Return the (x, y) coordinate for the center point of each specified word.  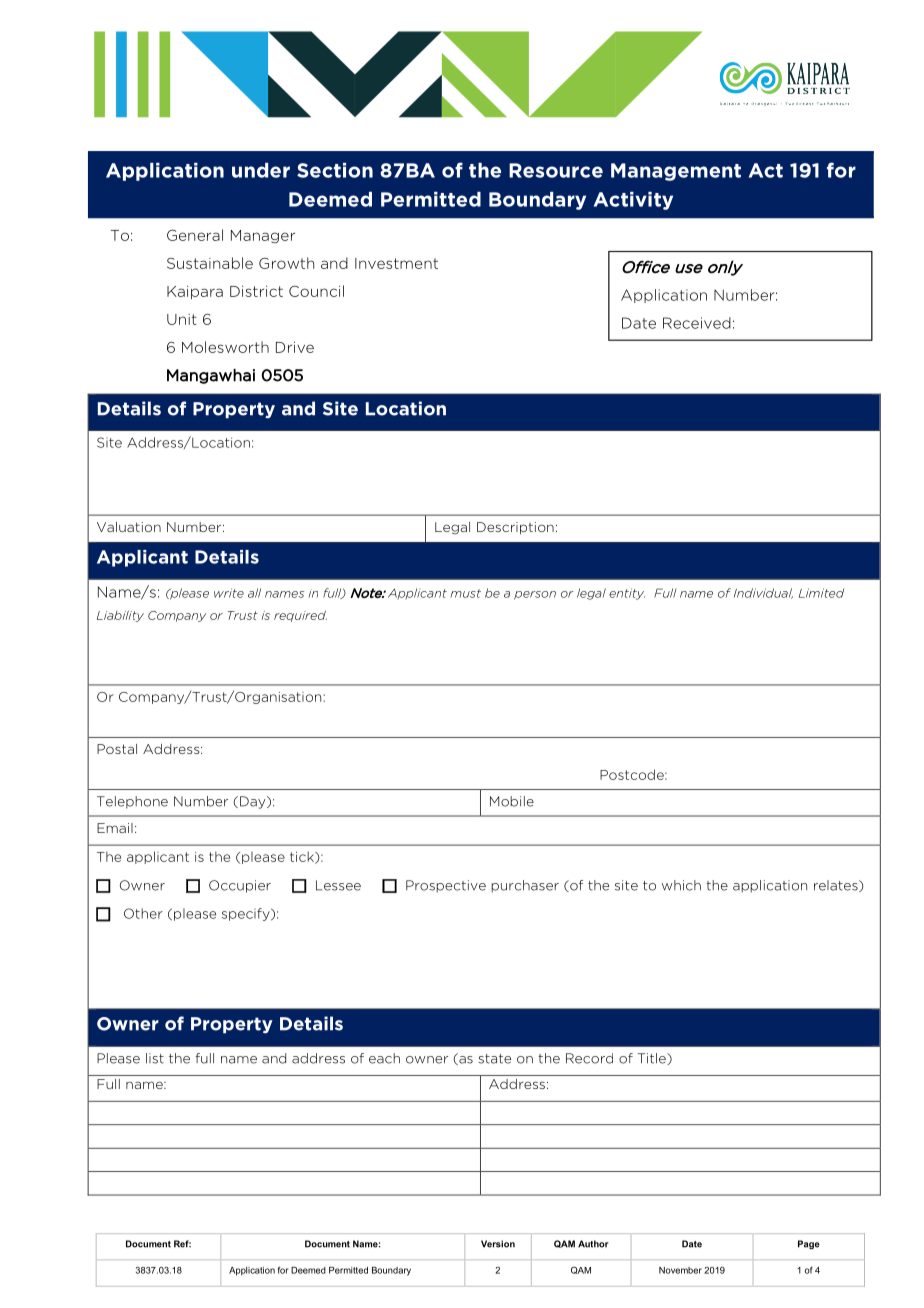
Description (515, 528)
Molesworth (225, 347)
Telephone (132, 802)
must (466, 593)
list (155, 1058)
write (229, 593)
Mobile (512, 801)
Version (498, 1244)
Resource (556, 170)
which (681, 885)
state (494, 1059)
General (195, 235)
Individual (763, 593)
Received (697, 323)
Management (676, 172)
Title (653, 1059)
